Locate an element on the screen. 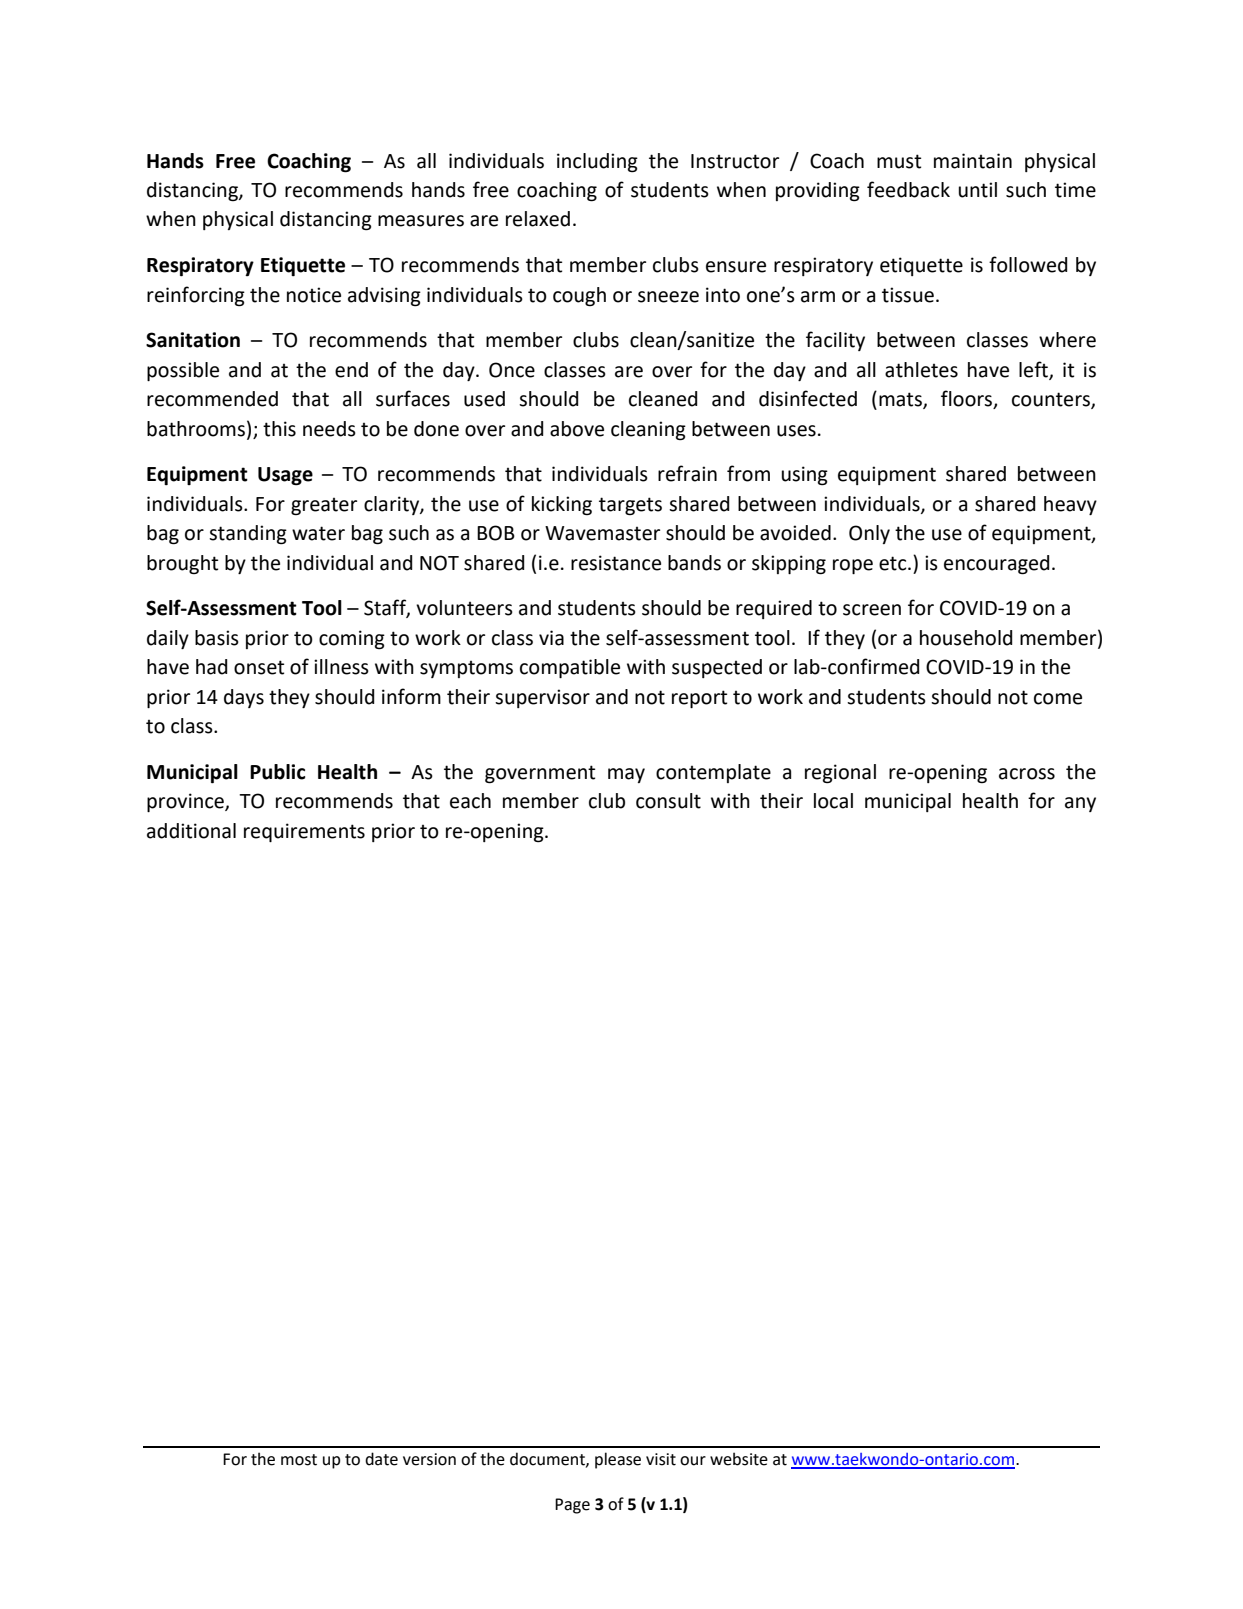  please is located at coordinates (618, 1460).
